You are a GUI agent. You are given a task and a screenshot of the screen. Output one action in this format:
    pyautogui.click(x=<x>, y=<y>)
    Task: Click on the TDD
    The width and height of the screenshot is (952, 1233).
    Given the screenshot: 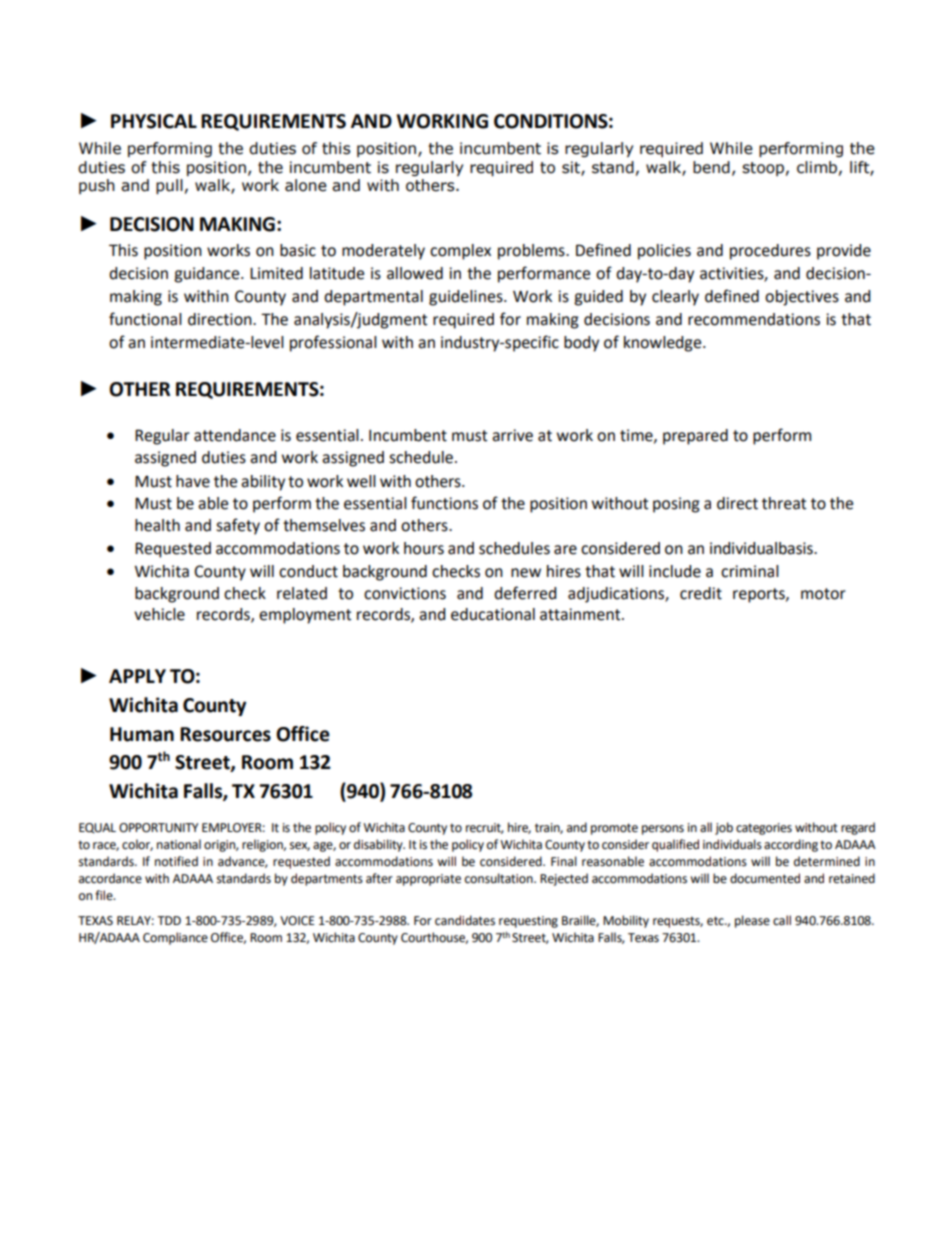 What is the action you would take?
    pyautogui.click(x=169, y=920)
